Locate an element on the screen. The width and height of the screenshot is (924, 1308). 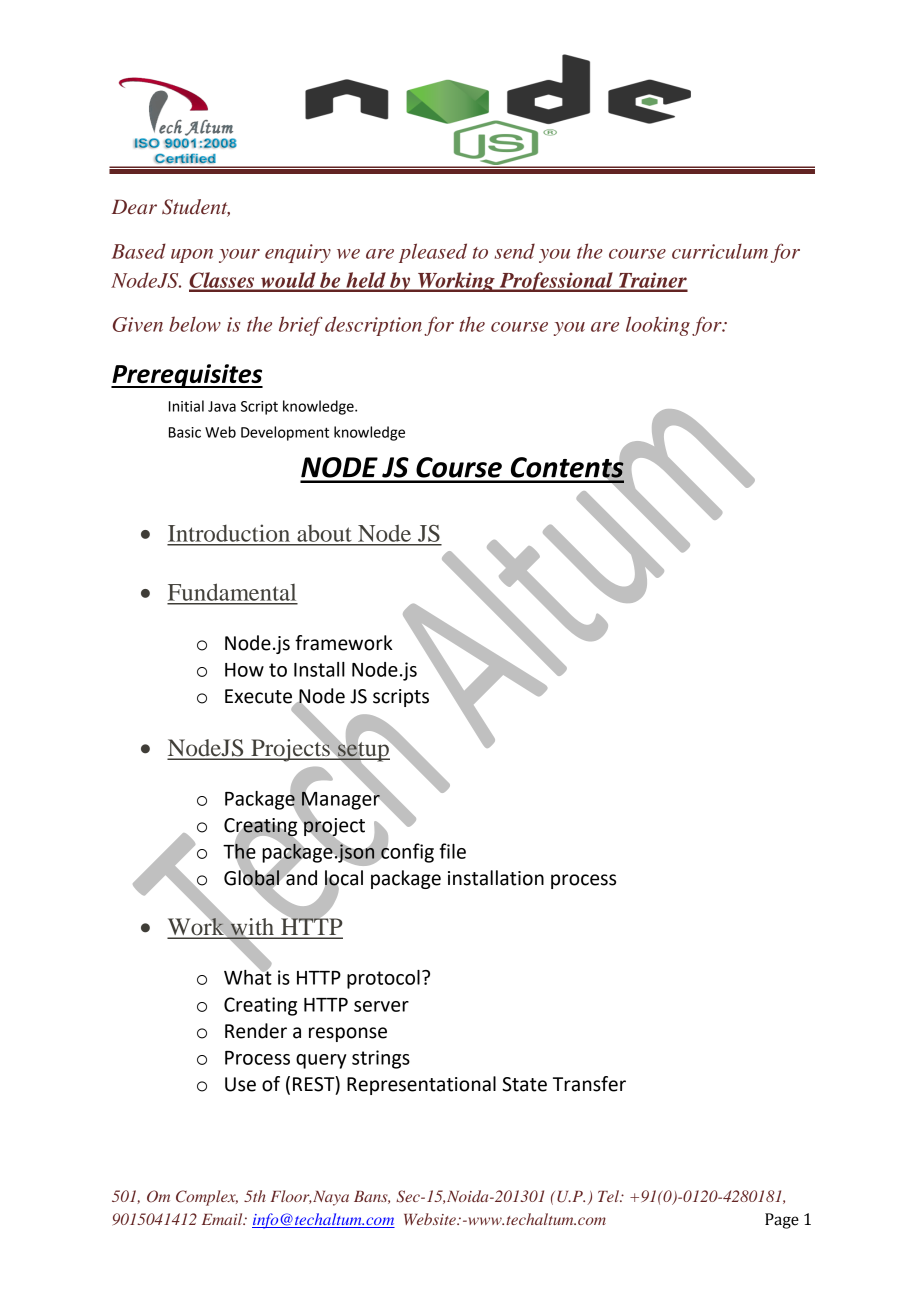
upon is located at coordinates (192, 256).
